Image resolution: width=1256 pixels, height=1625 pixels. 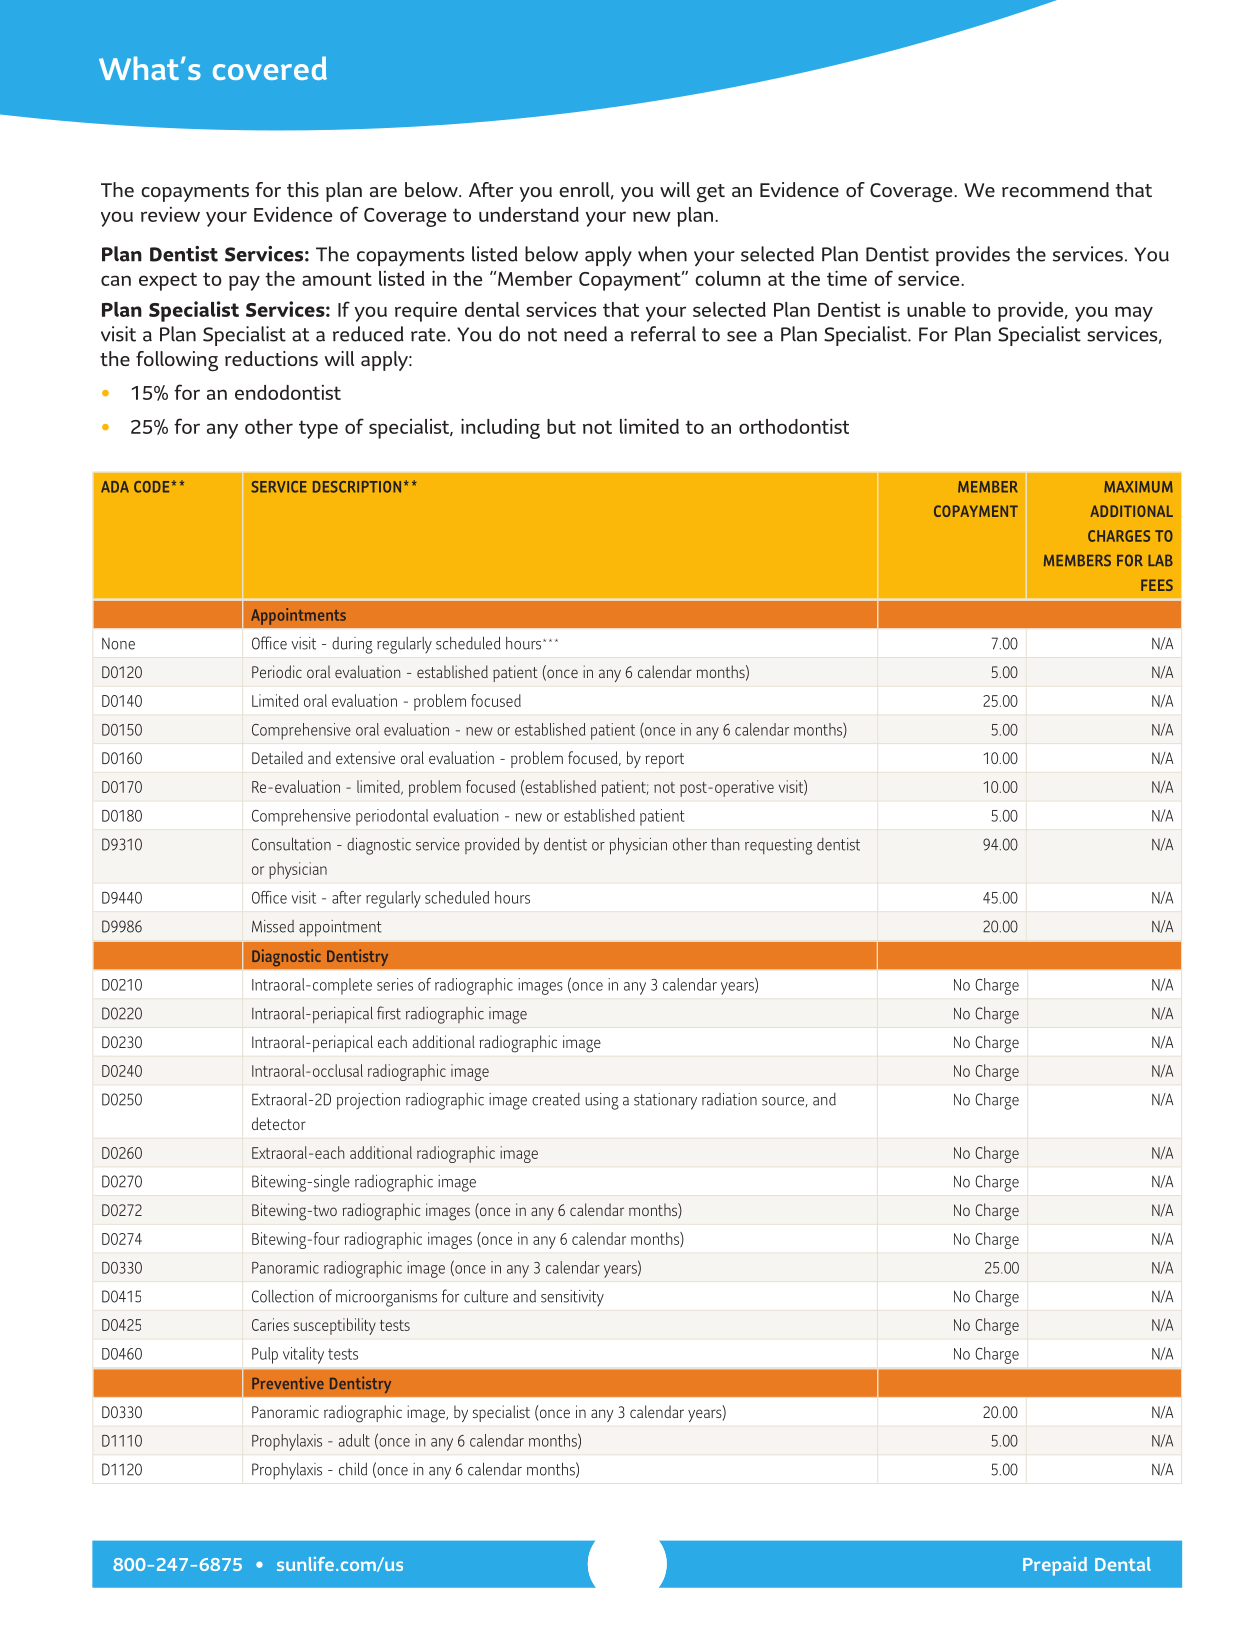 What do you see at coordinates (291, 844) in the screenshot?
I see `Consultation` at bounding box center [291, 844].
